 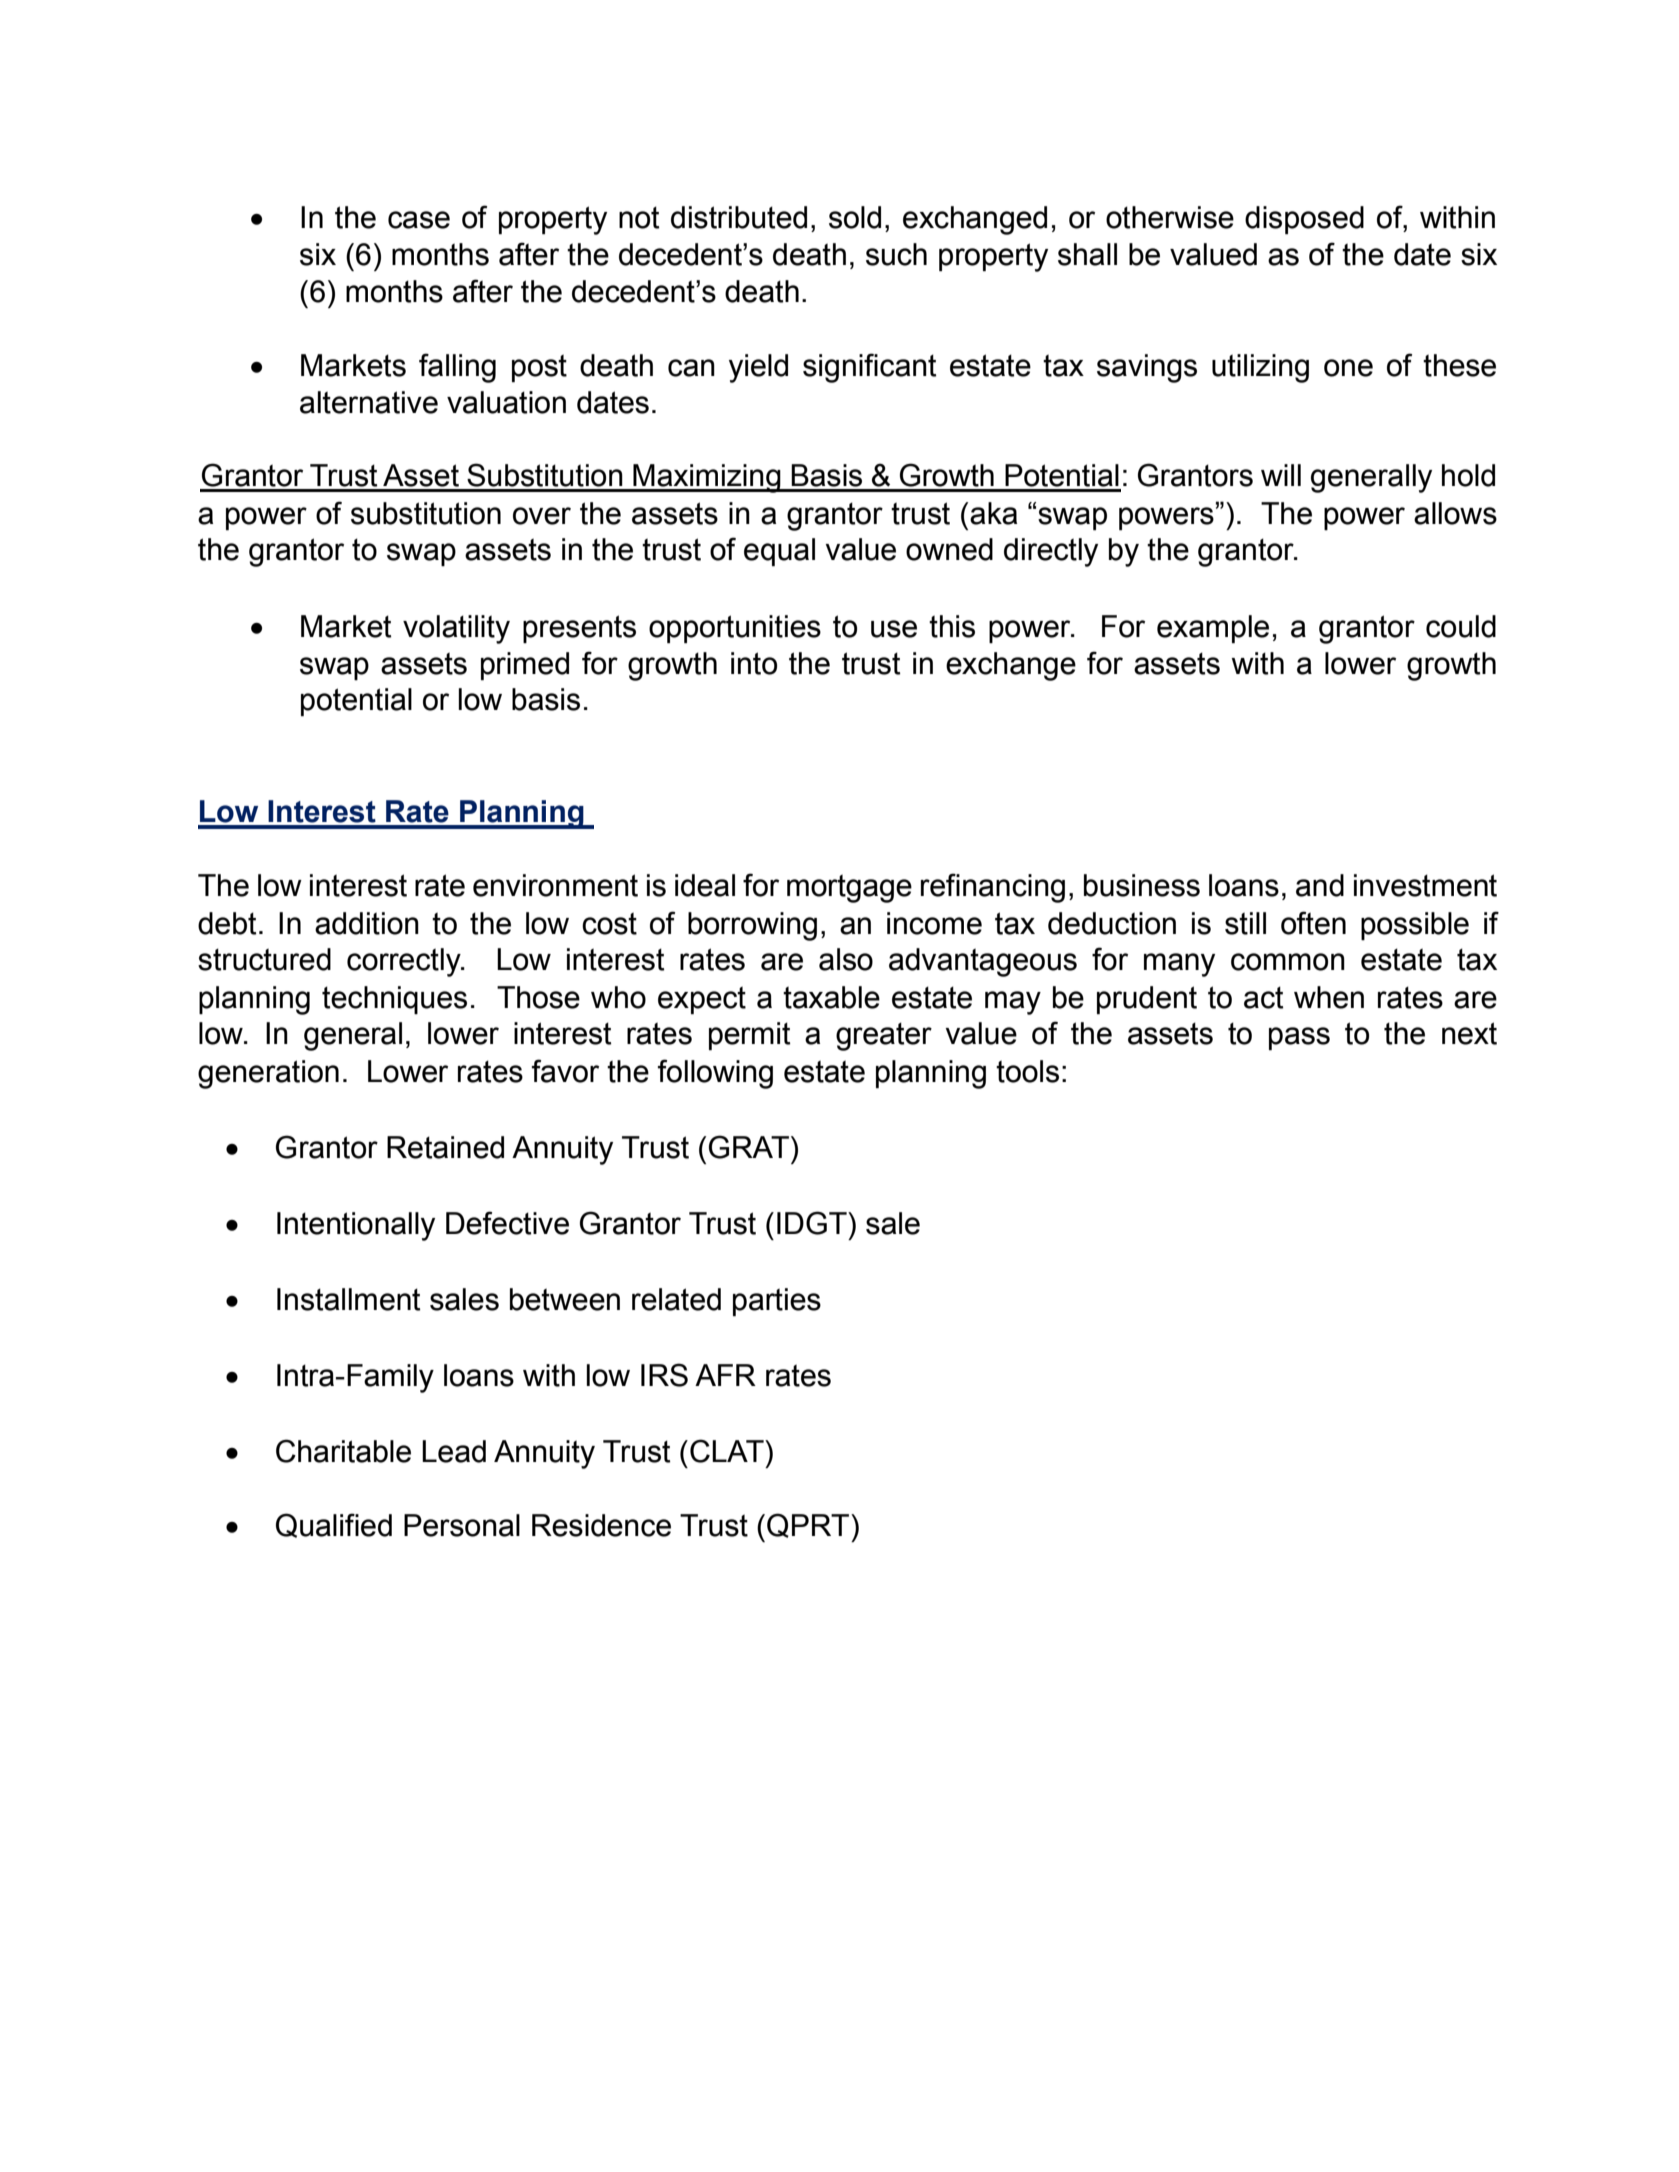 What do you see at coordinates (777, 1302) in the screenshot?
I see `parties` at bounding box center [777, 1302].
